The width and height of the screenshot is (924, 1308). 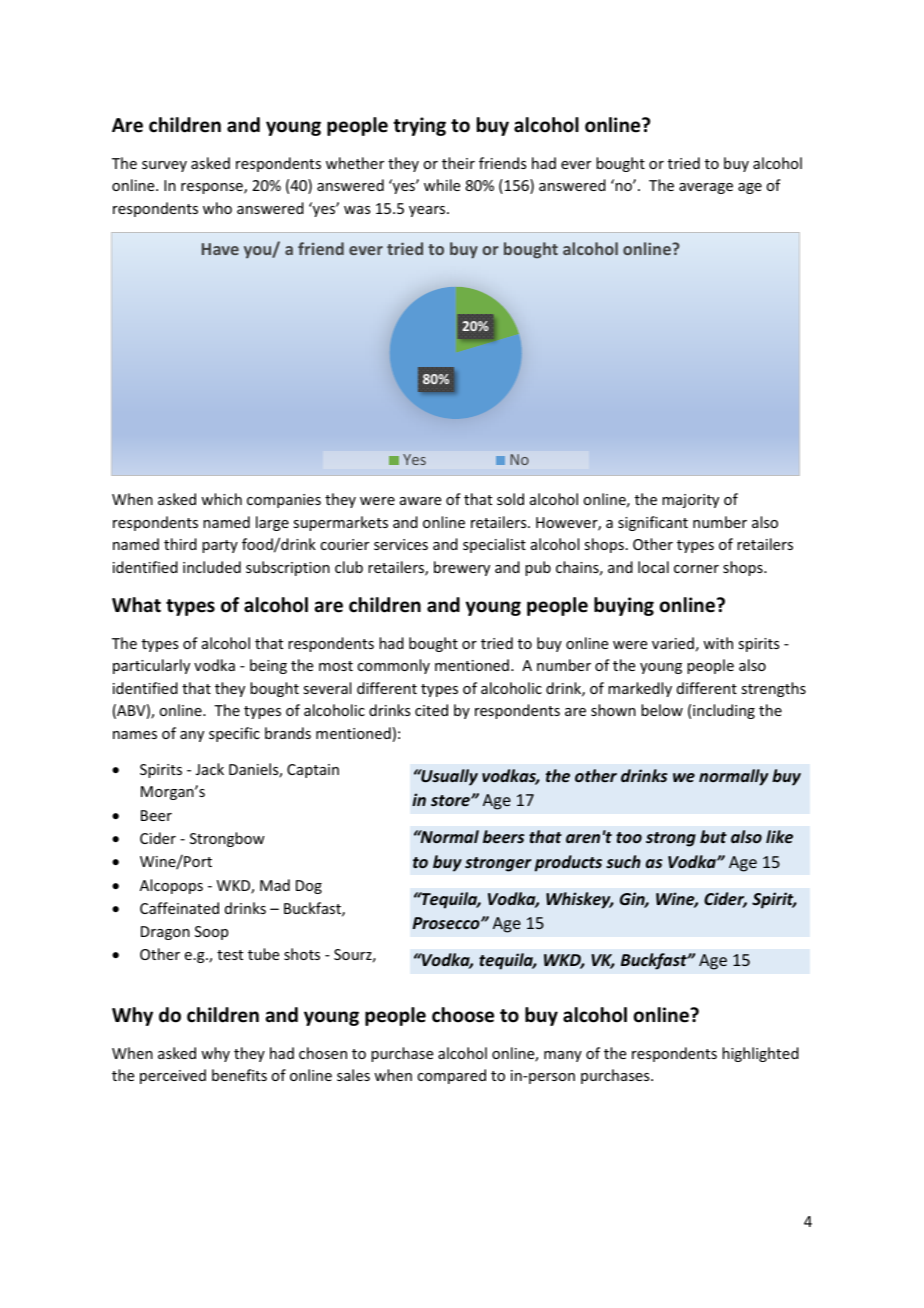 What do you see at coordinates (213, 188) in the screenshot?
I see `response` at bounding box center [213, 188].
